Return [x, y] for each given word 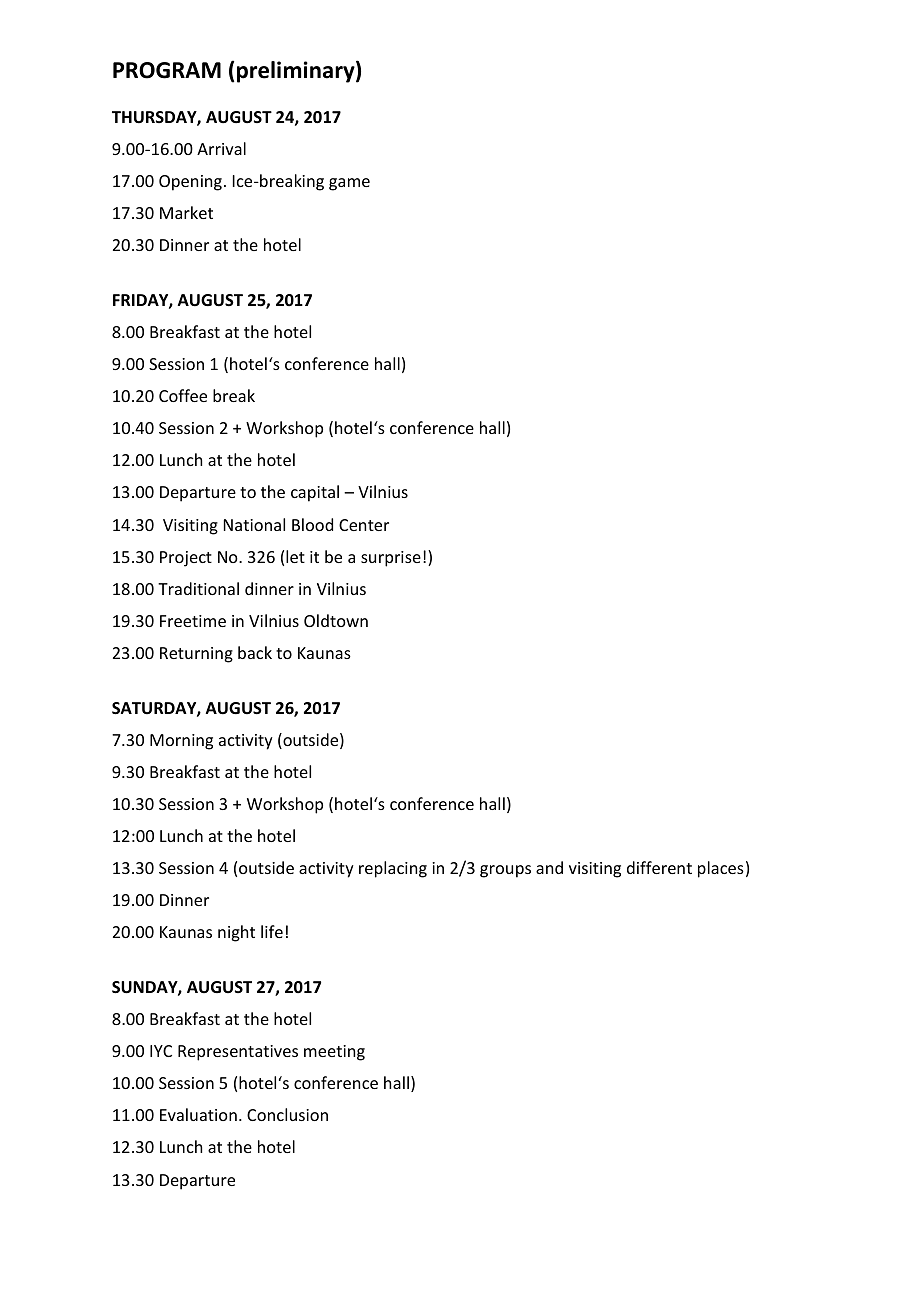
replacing [393, 869]
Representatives [238, 1053]
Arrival [221, 148]
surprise [391, 559]
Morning [181, 742]
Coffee [183, 395]
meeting [334, 1053]
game [349, 184]
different [659, 867]
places [721, 869]
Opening [190, 183]
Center [364, 525]
